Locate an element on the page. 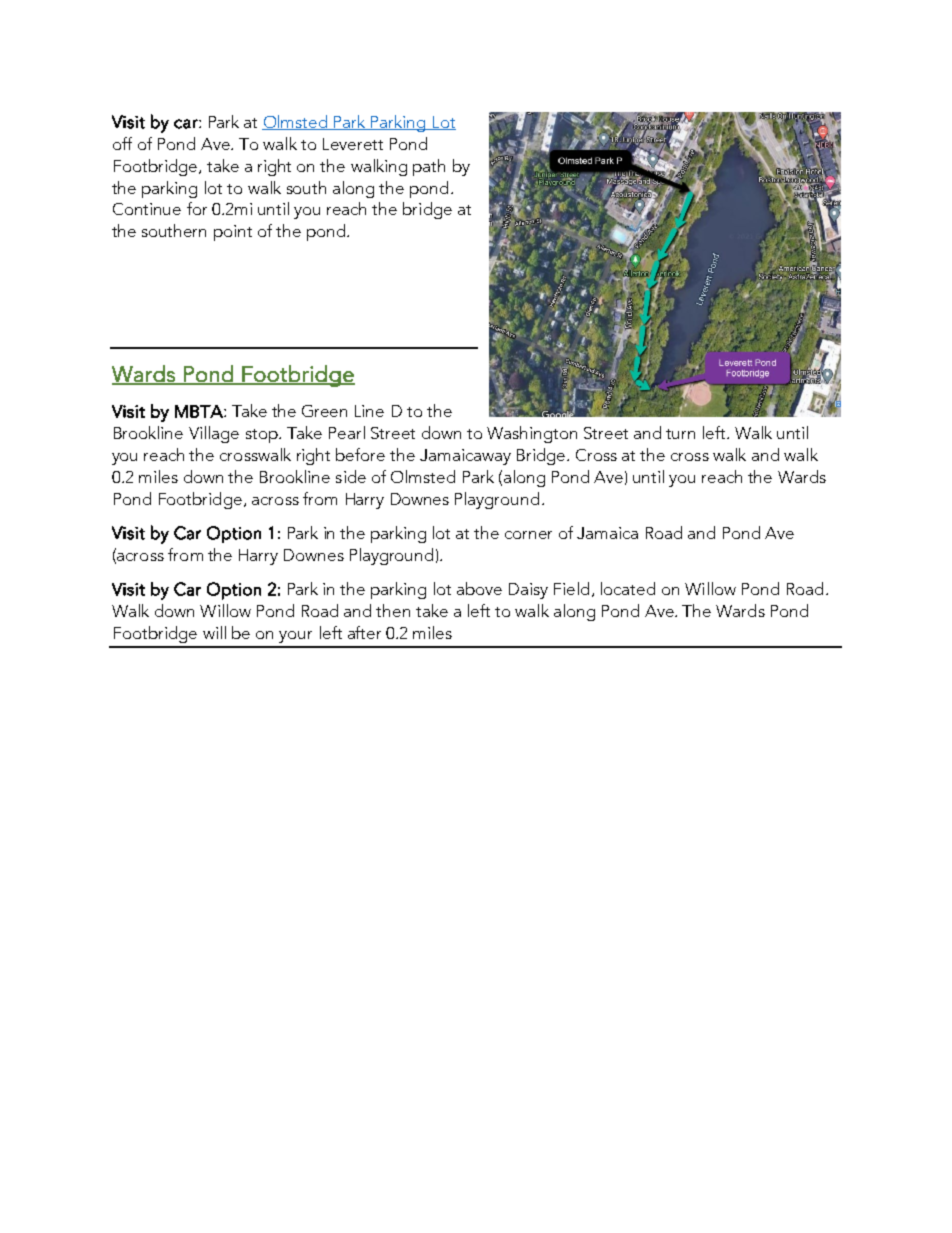 Image resolution: width=952 pixels, height=1233 pixels. path is located at coordinates (429, 167).
